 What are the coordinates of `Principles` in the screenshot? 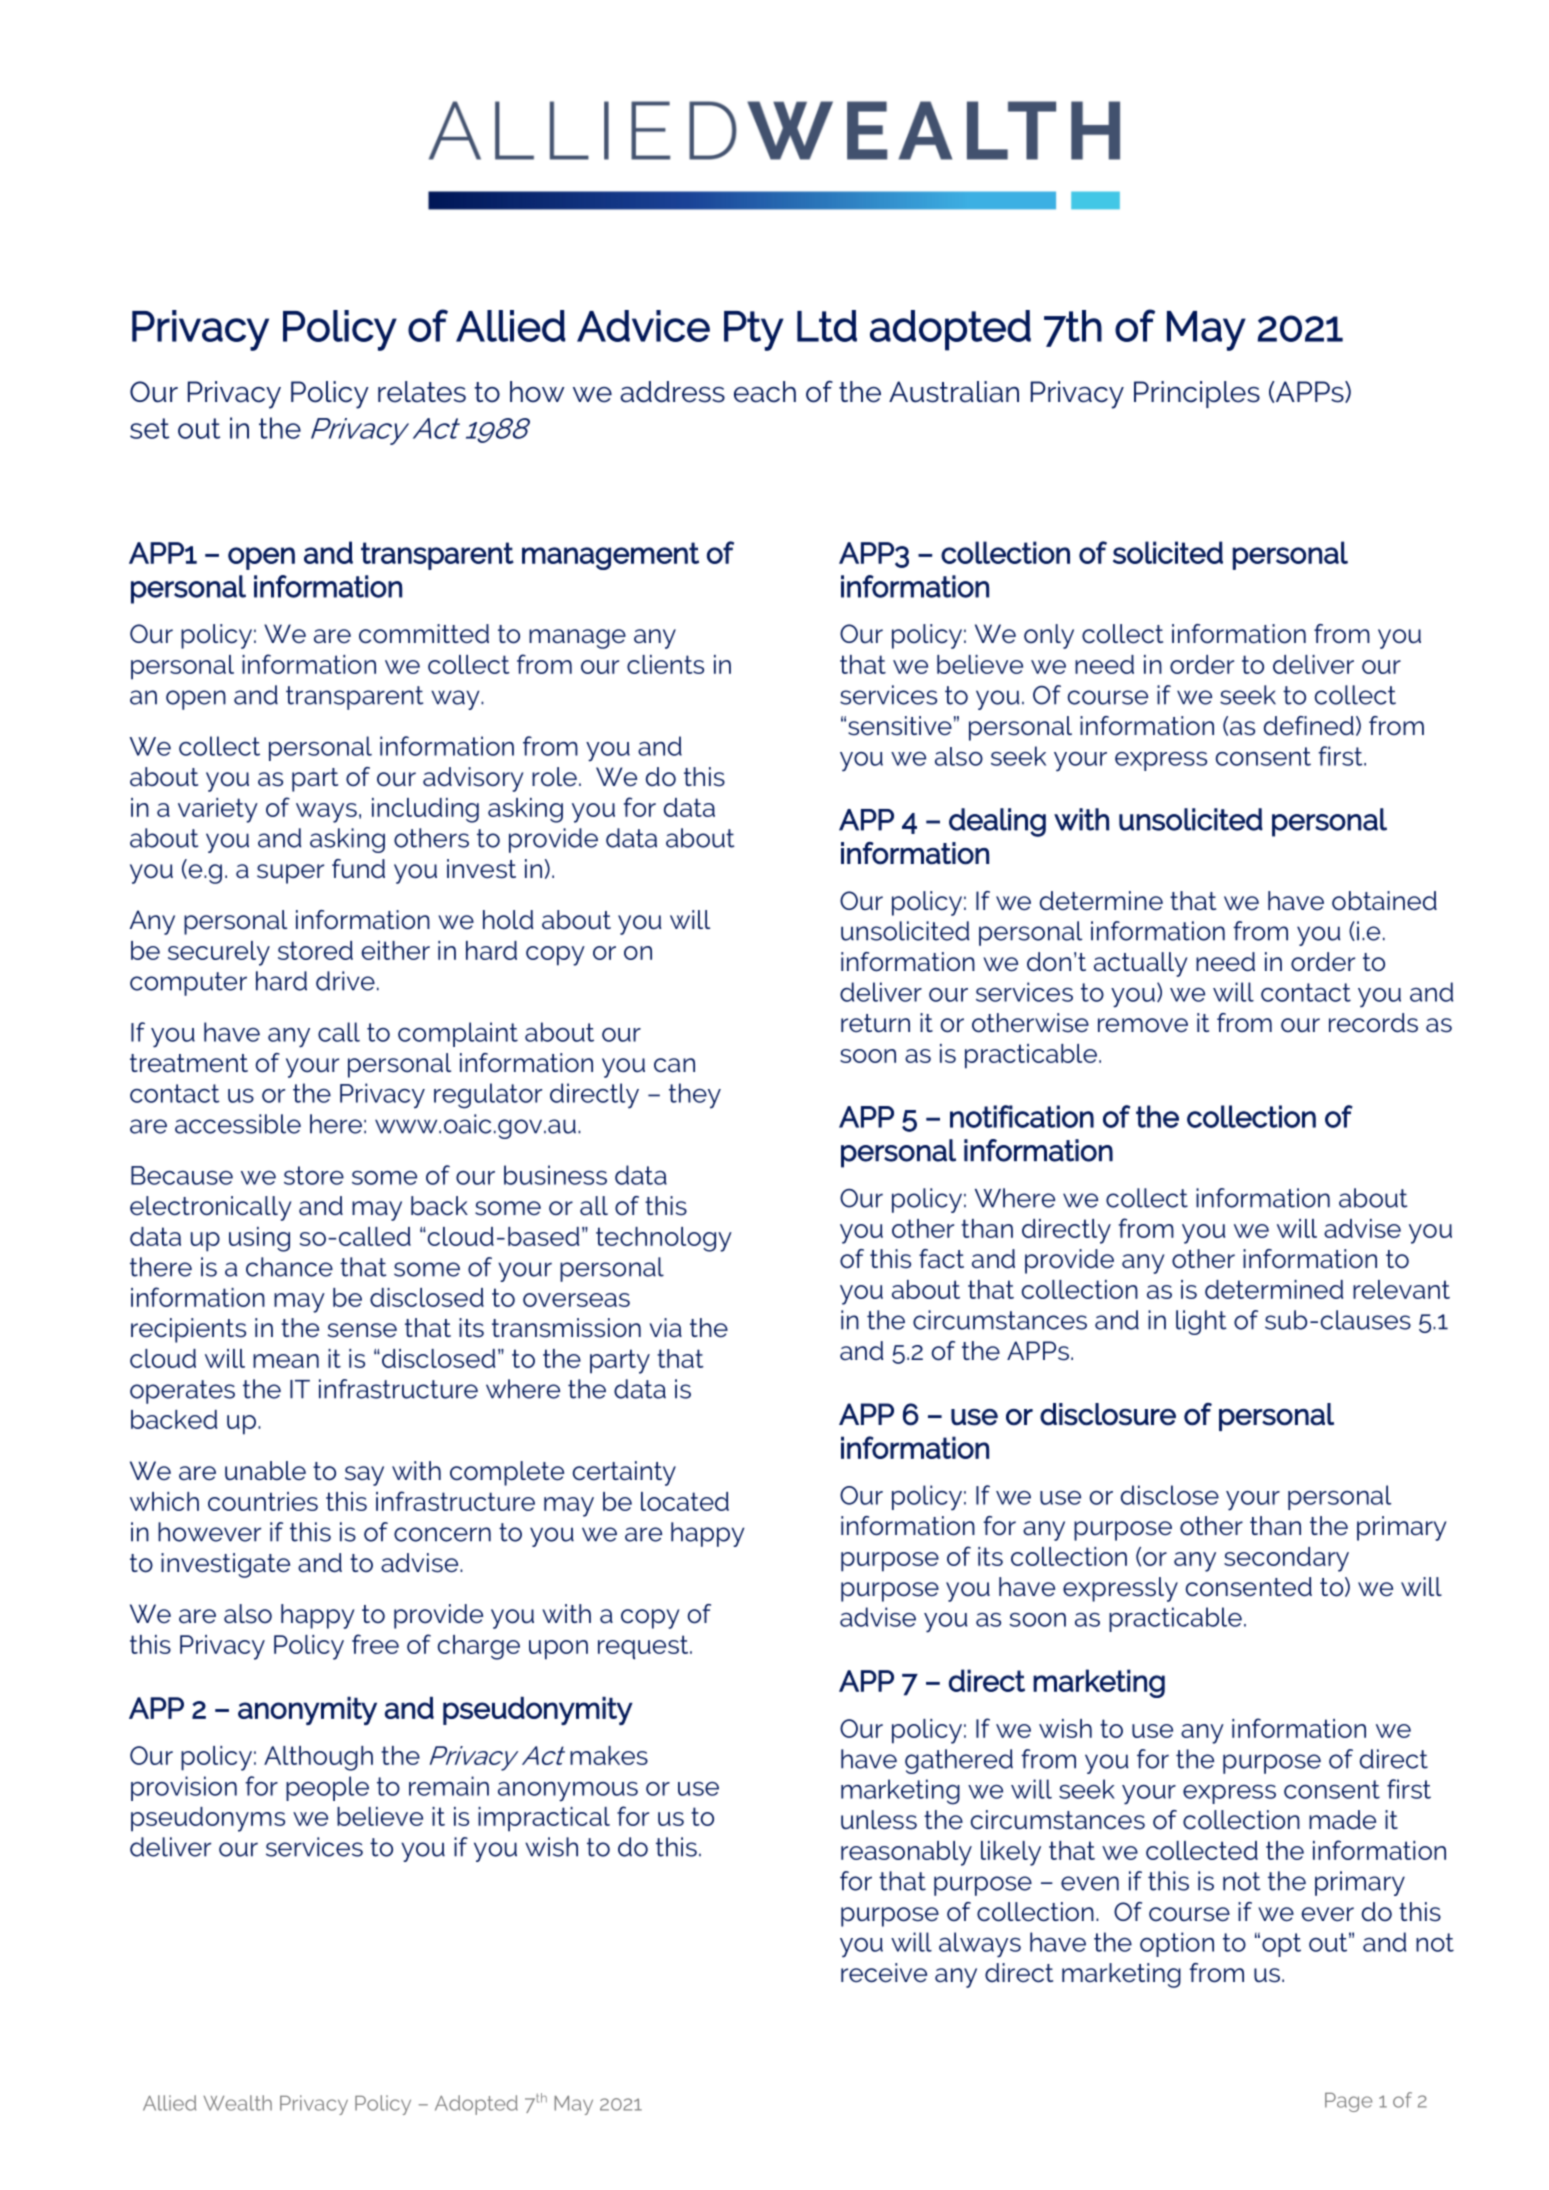 It's located at (1197, 394).
